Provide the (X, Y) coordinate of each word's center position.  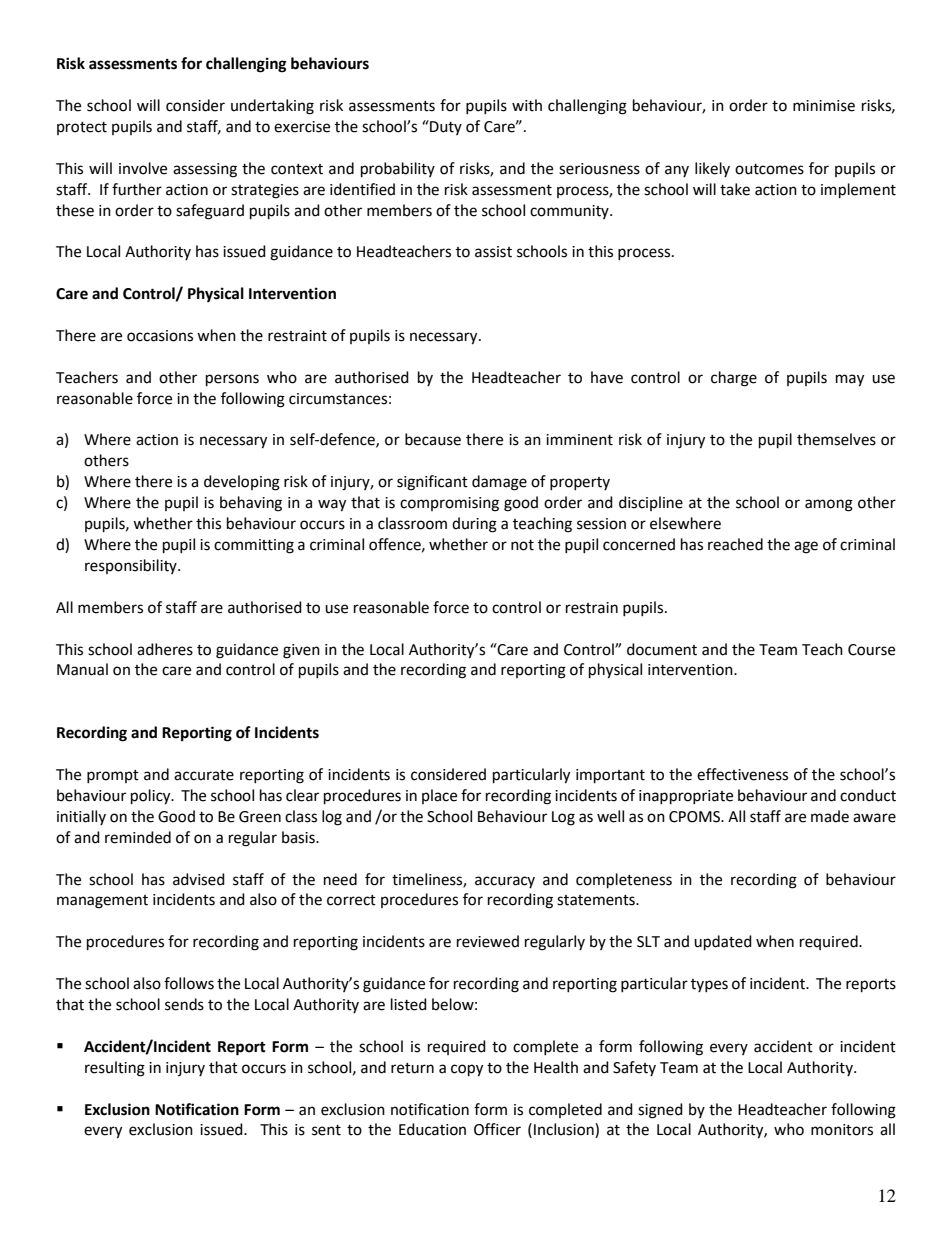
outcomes (769, 169)
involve (143, 168)
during (474, 525)
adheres (165, 649)
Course (871, 650)
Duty (445, 127)
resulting (115, 1069)
